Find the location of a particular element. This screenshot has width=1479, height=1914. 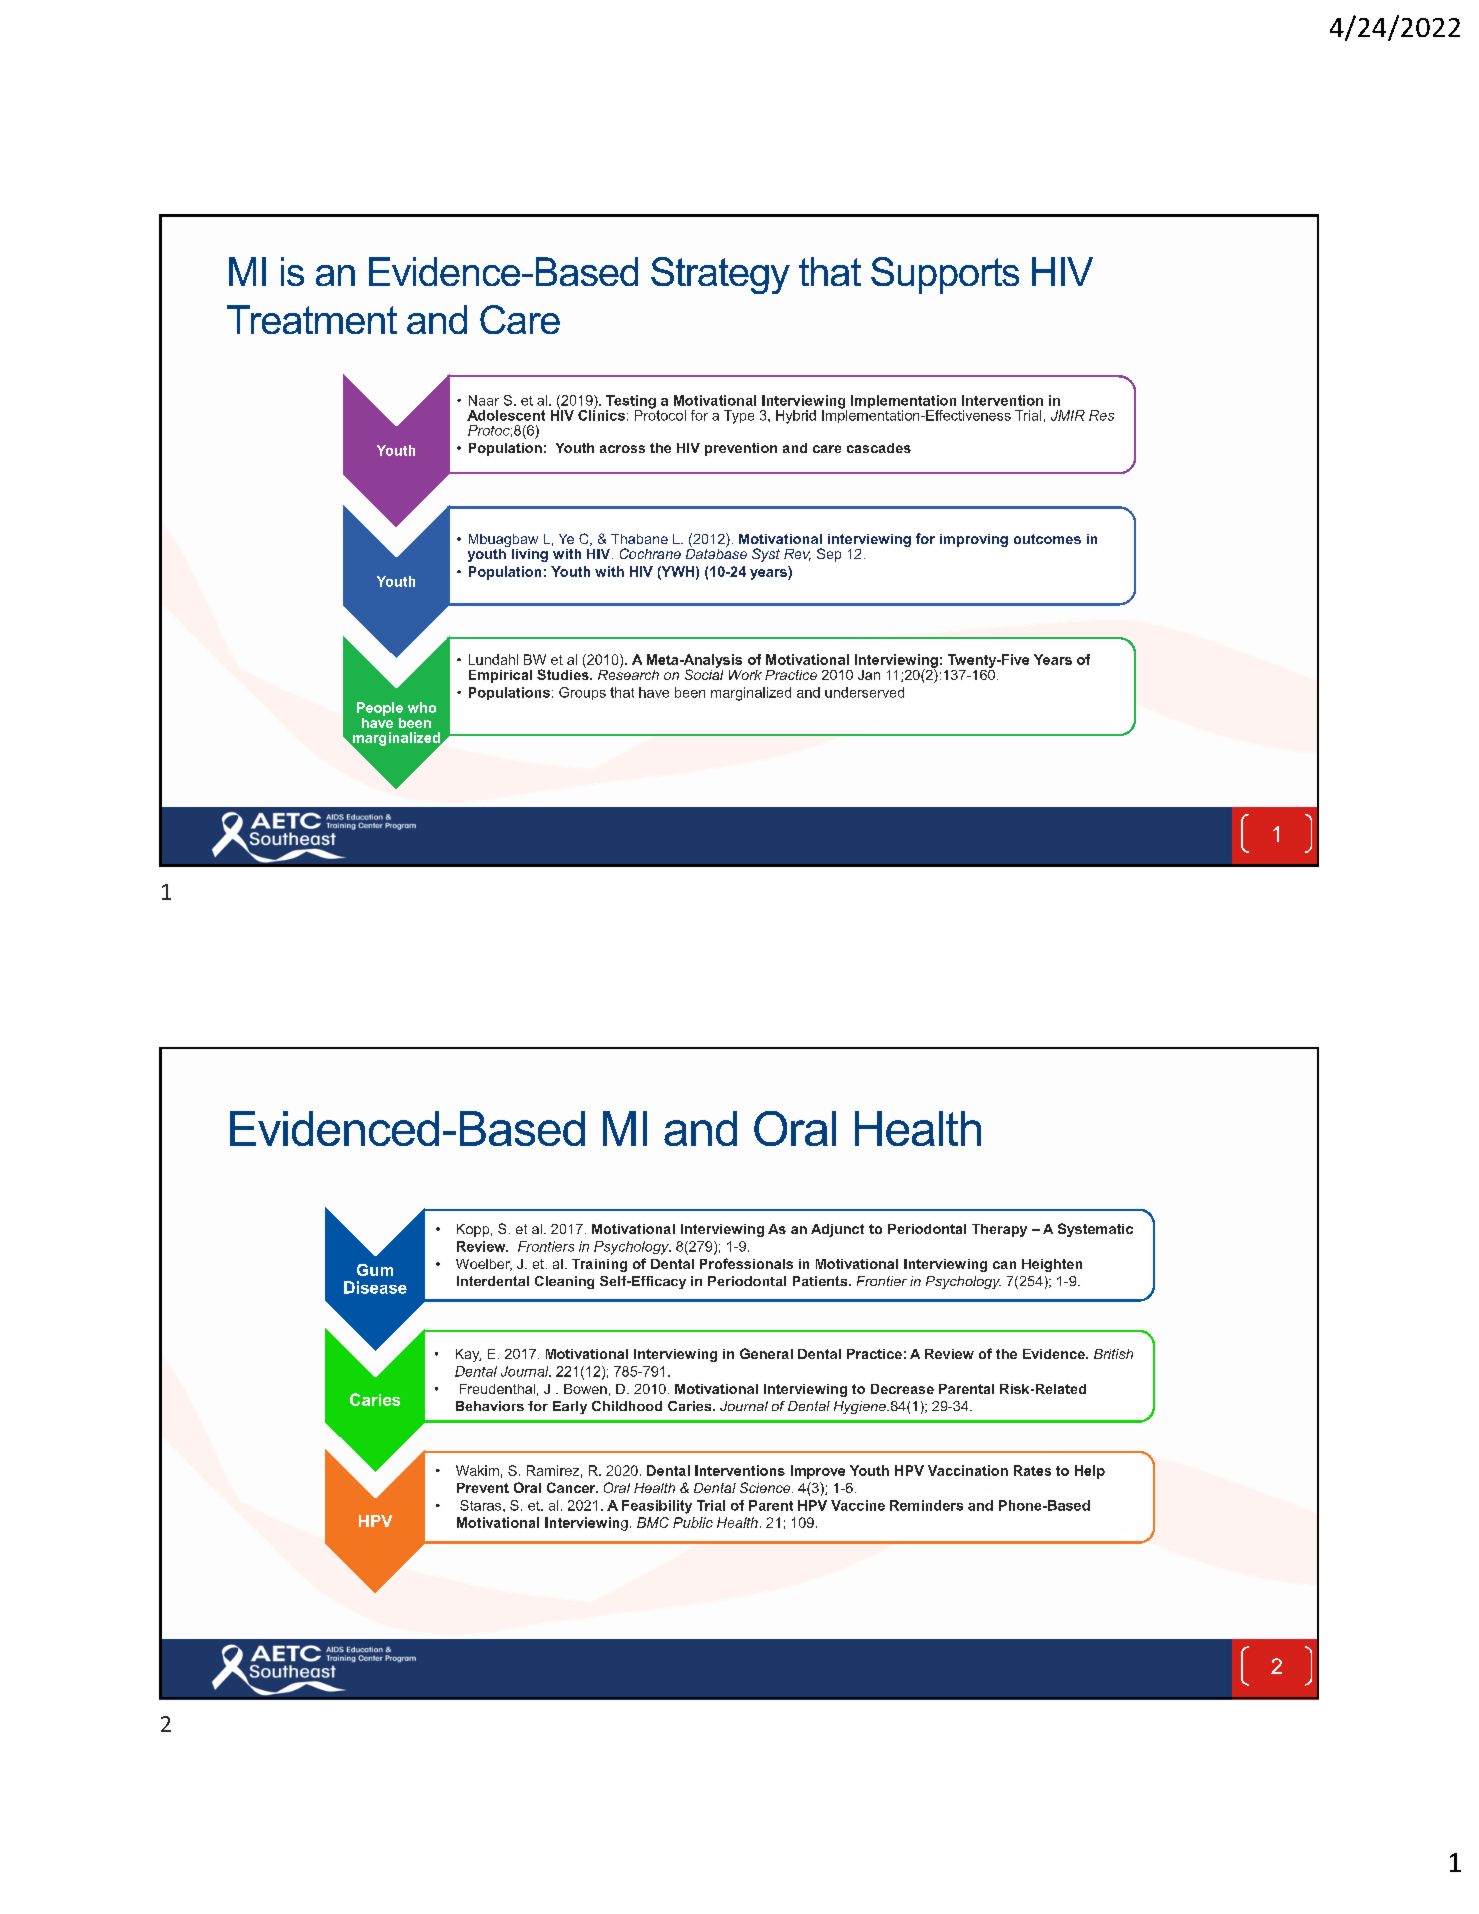

Therapy is located at coordinates (999, 1230).
